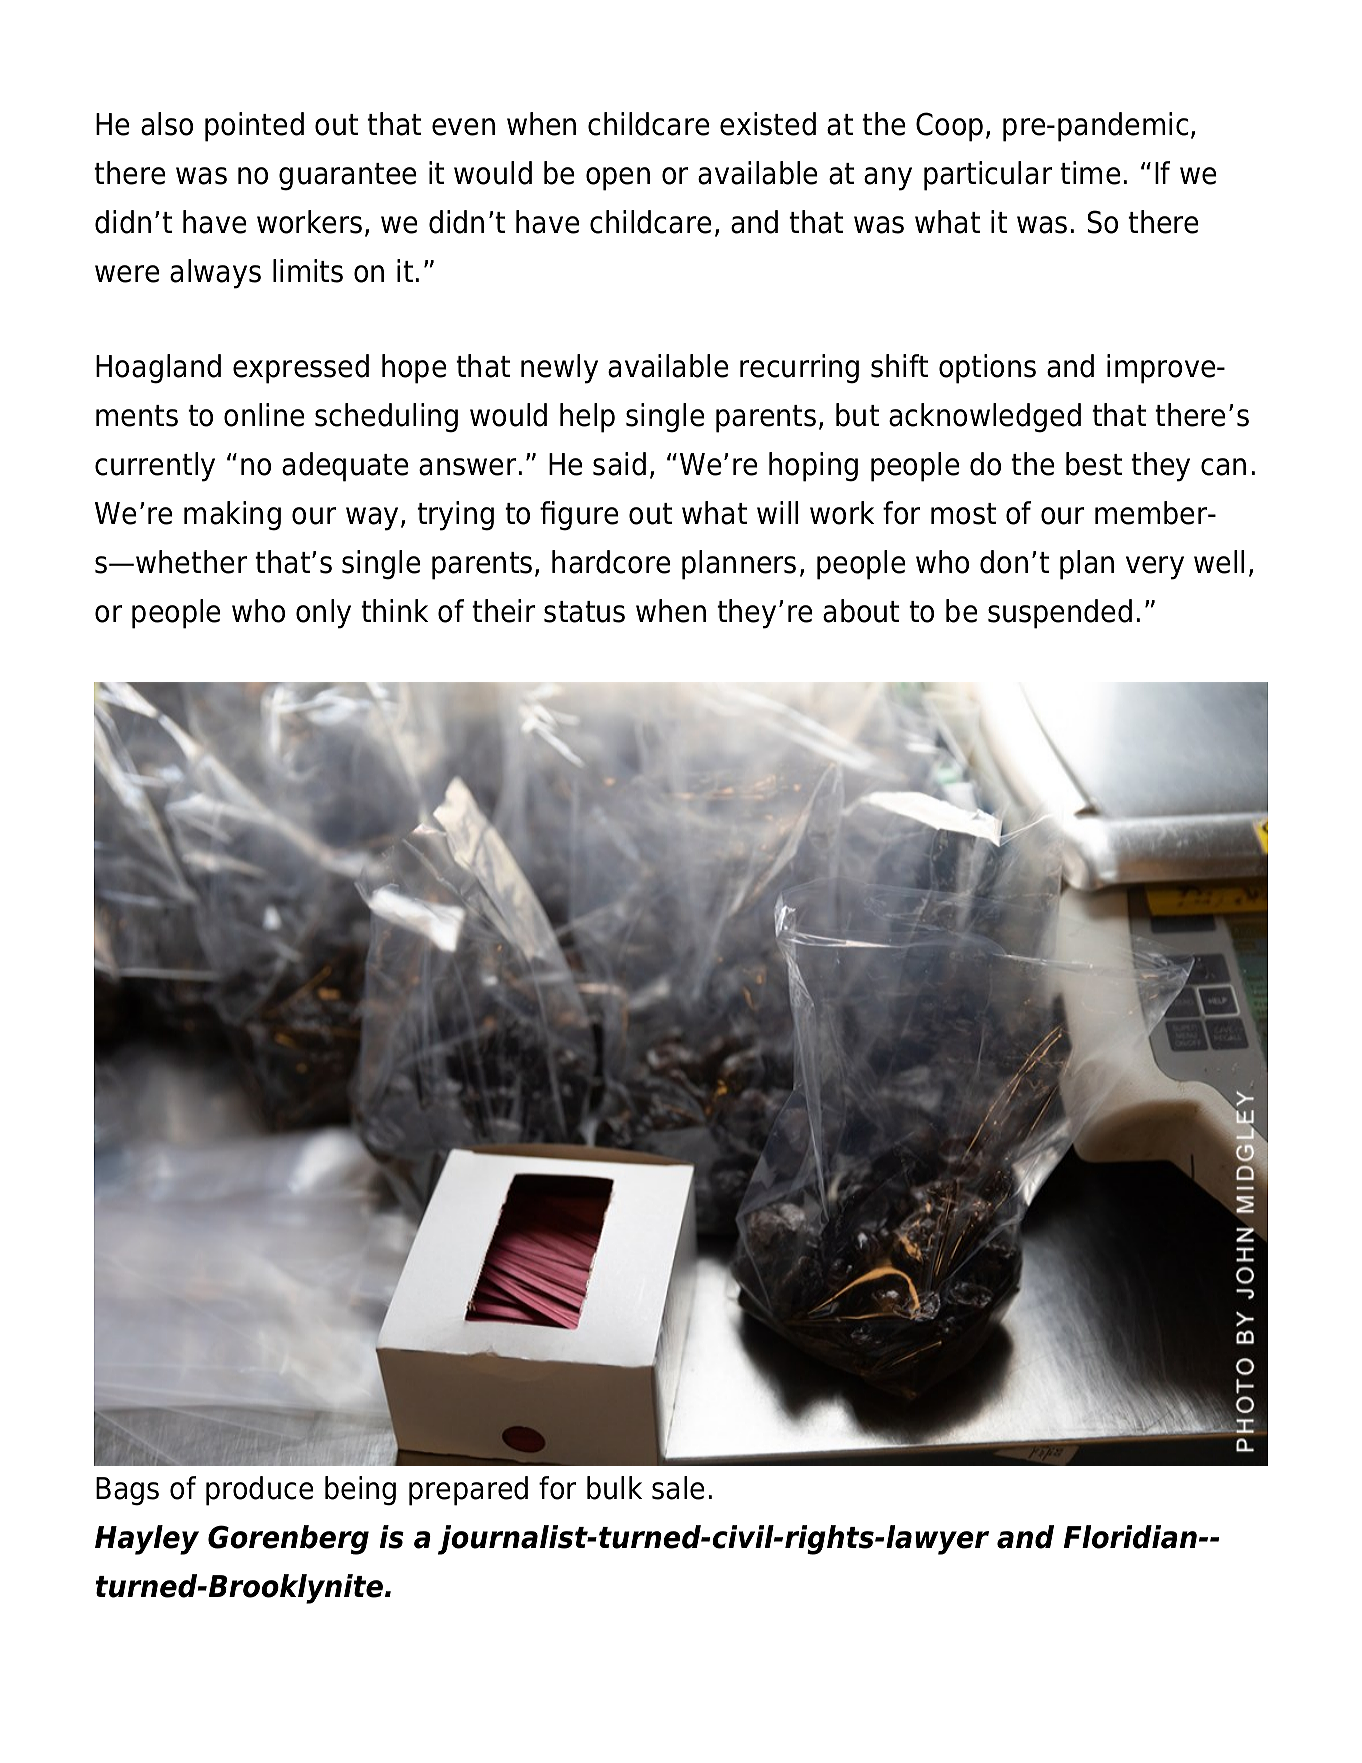 This screenshot has height=1763, width=1362. Describe the element at coordinates (1090, 173) in the screenshot. I see `time` at that location.
